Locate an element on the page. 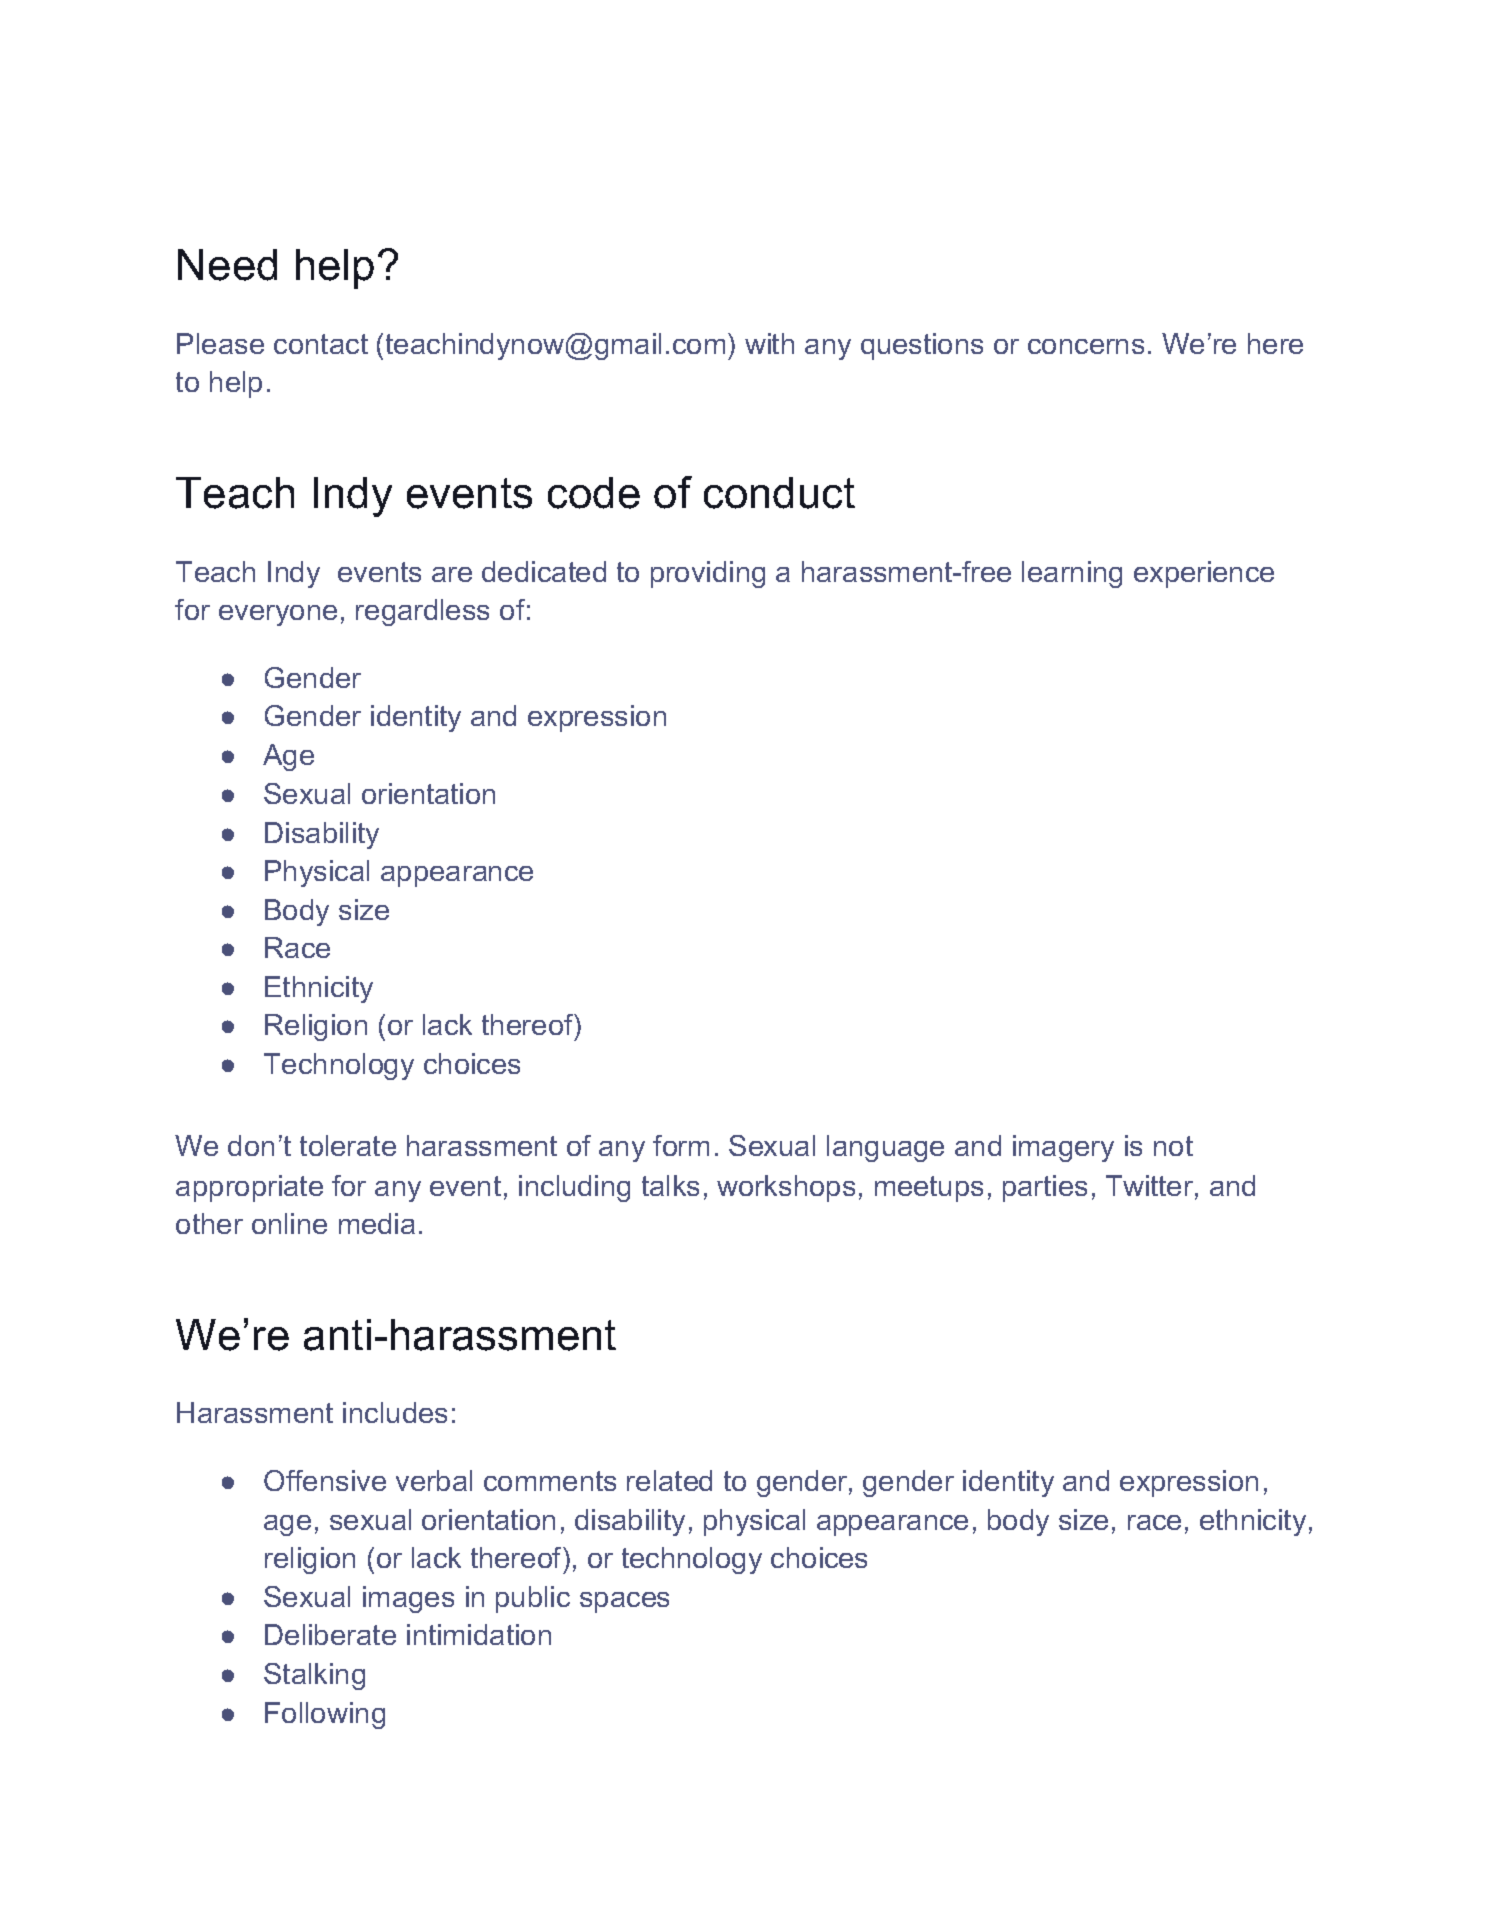 The height and width of the image is (1928, 1490). includes is located at coordinates (395, 1412).
